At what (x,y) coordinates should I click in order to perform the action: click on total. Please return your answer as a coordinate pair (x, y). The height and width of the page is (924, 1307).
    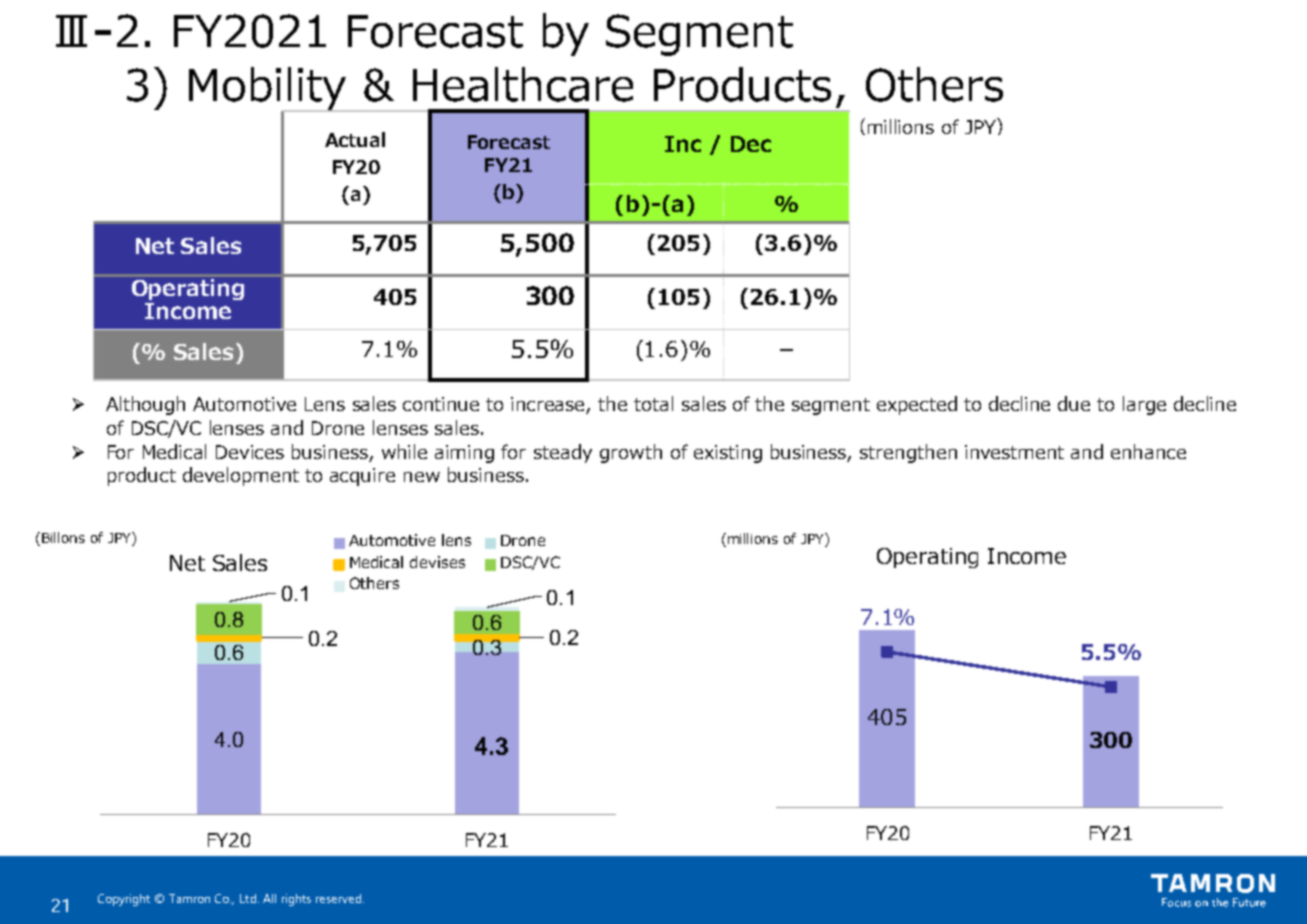
    Looking at the image, I should click on (653, 403).
